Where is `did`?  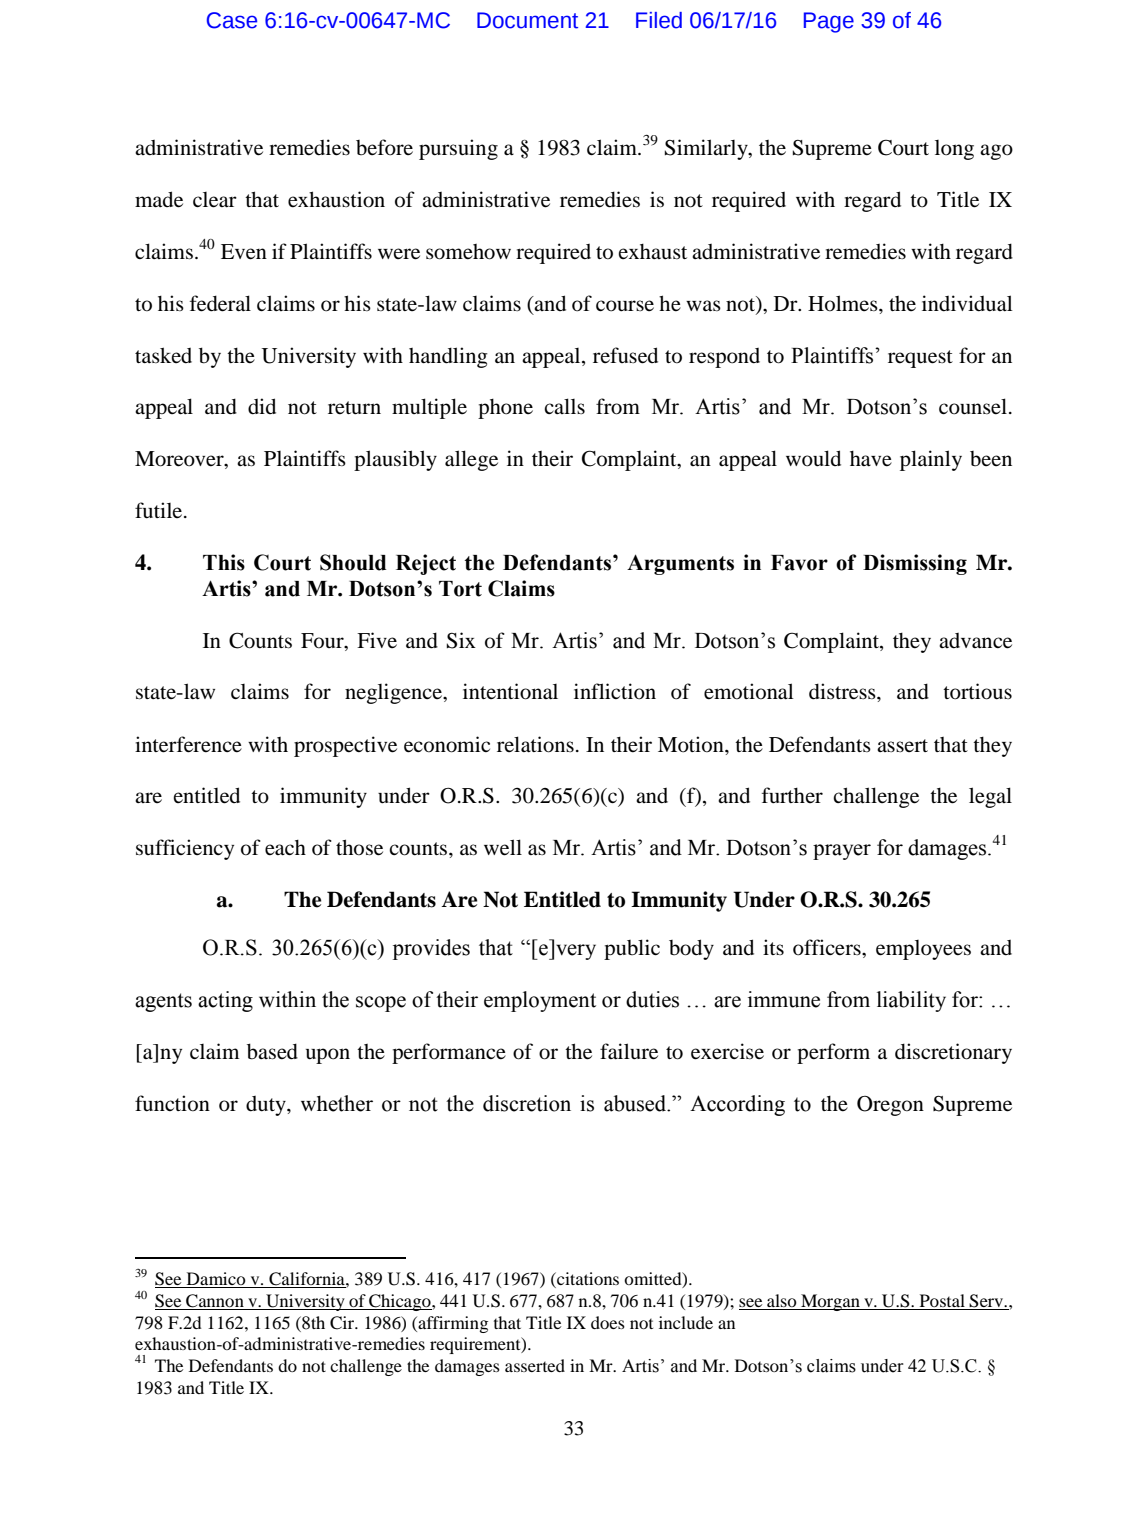 did is located at coordinates (262, 406).
